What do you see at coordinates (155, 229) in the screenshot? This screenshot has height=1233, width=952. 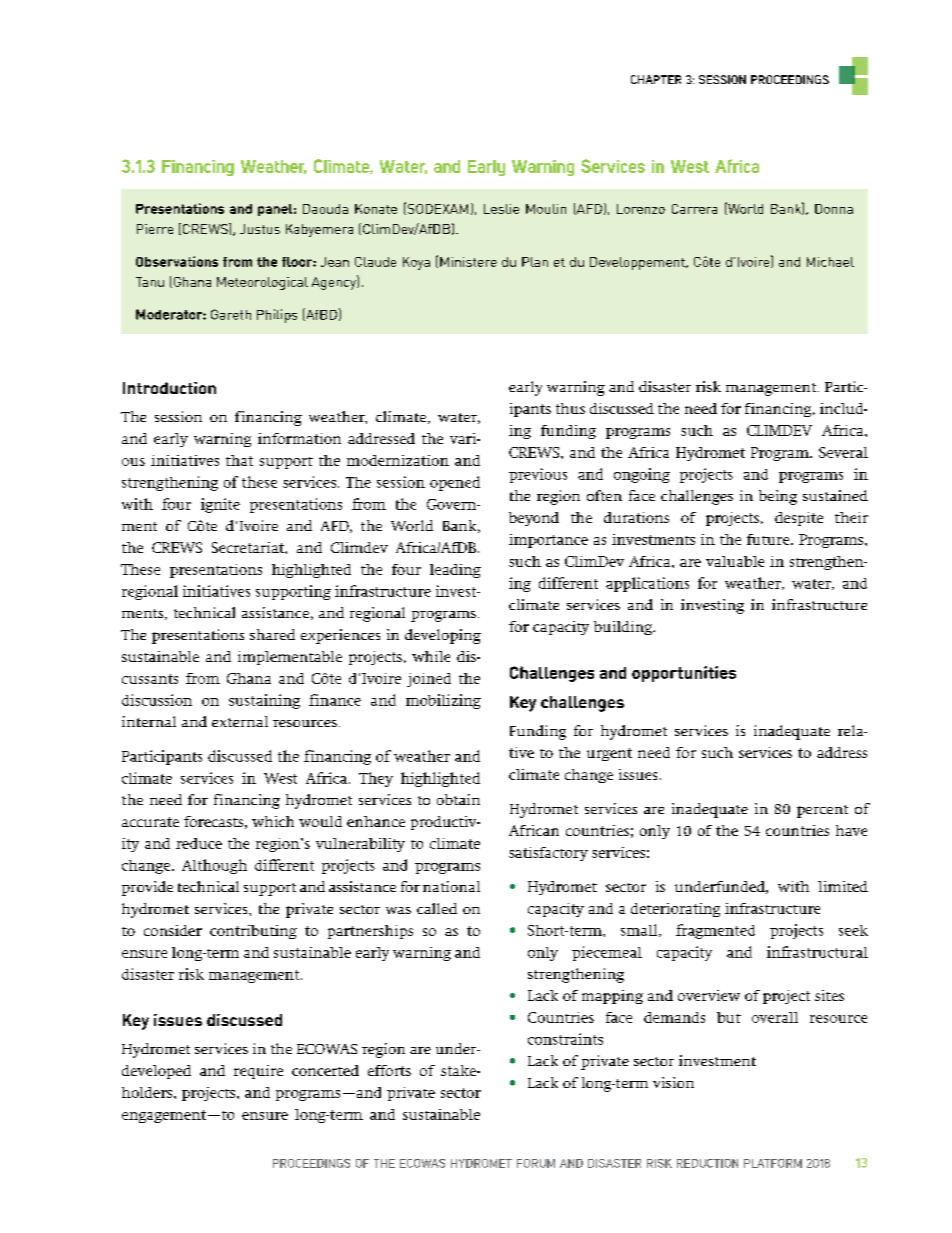 I see `Pierre` at bounding box center [155, 229].
